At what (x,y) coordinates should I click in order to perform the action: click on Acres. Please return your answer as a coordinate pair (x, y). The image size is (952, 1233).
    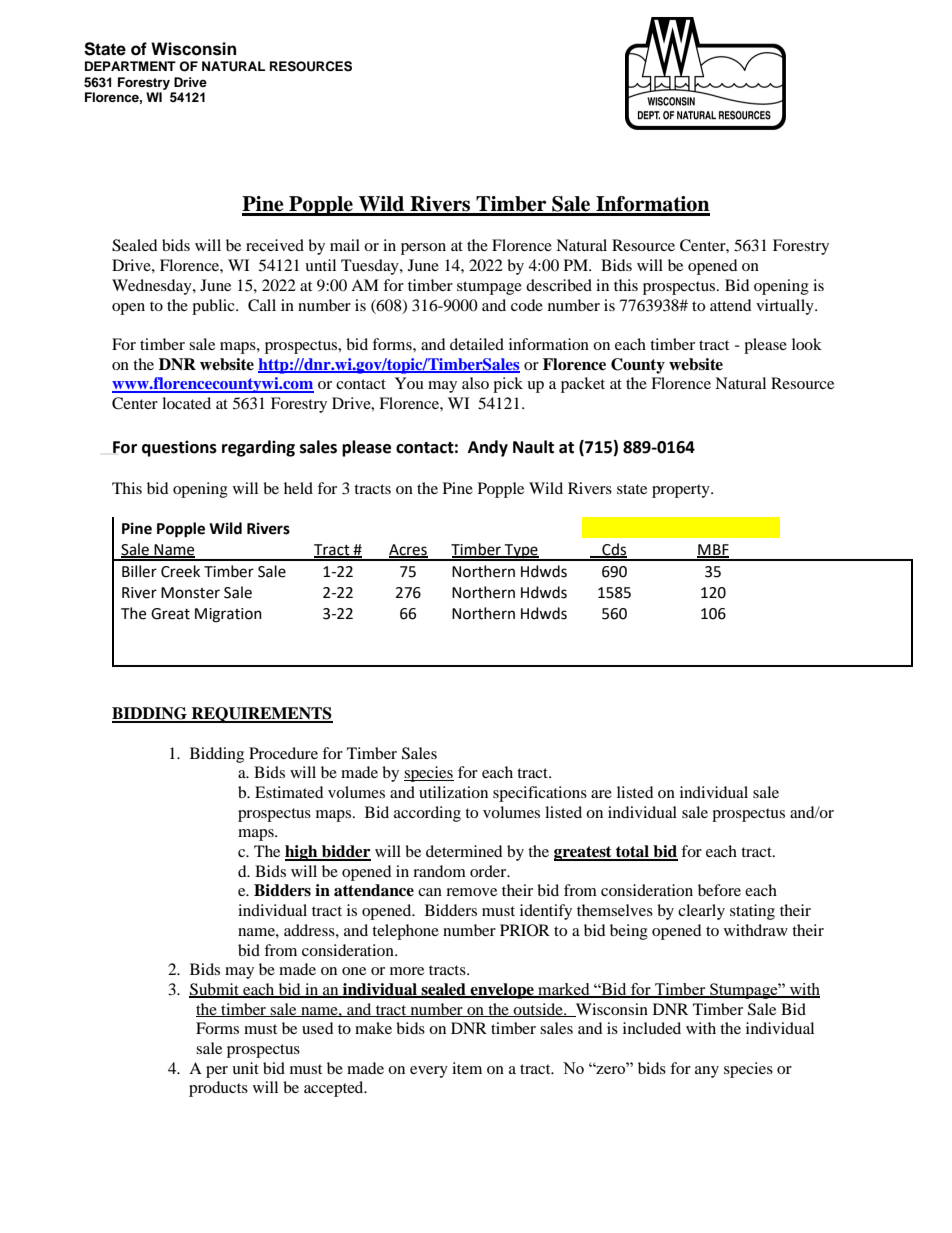
    Looking at the image, I should click on (408, 550).
